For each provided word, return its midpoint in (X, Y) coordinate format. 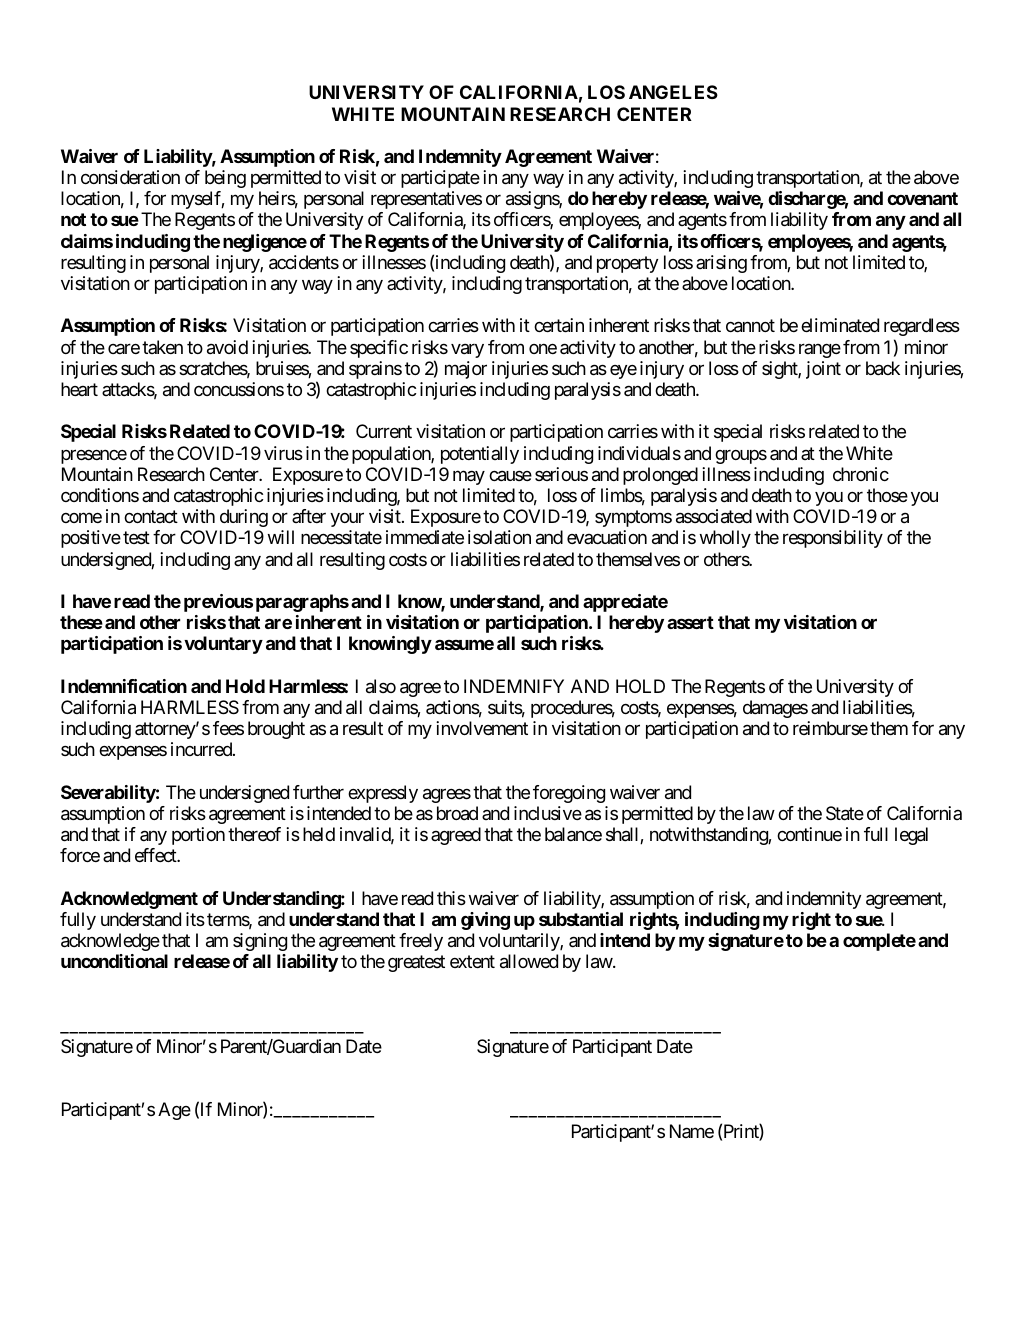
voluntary (223, 645)
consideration (130, 177)
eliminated (840, 325)
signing (260, 942)
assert (690, 622)
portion (198, 836)
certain (559, 325)
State (845, 813)
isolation (499, 537)
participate (440, 179)
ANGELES (673, 92)
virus (283, 453)
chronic (861, 474)
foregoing (569, 794)
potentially (480, 455)
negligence (265, 243)
